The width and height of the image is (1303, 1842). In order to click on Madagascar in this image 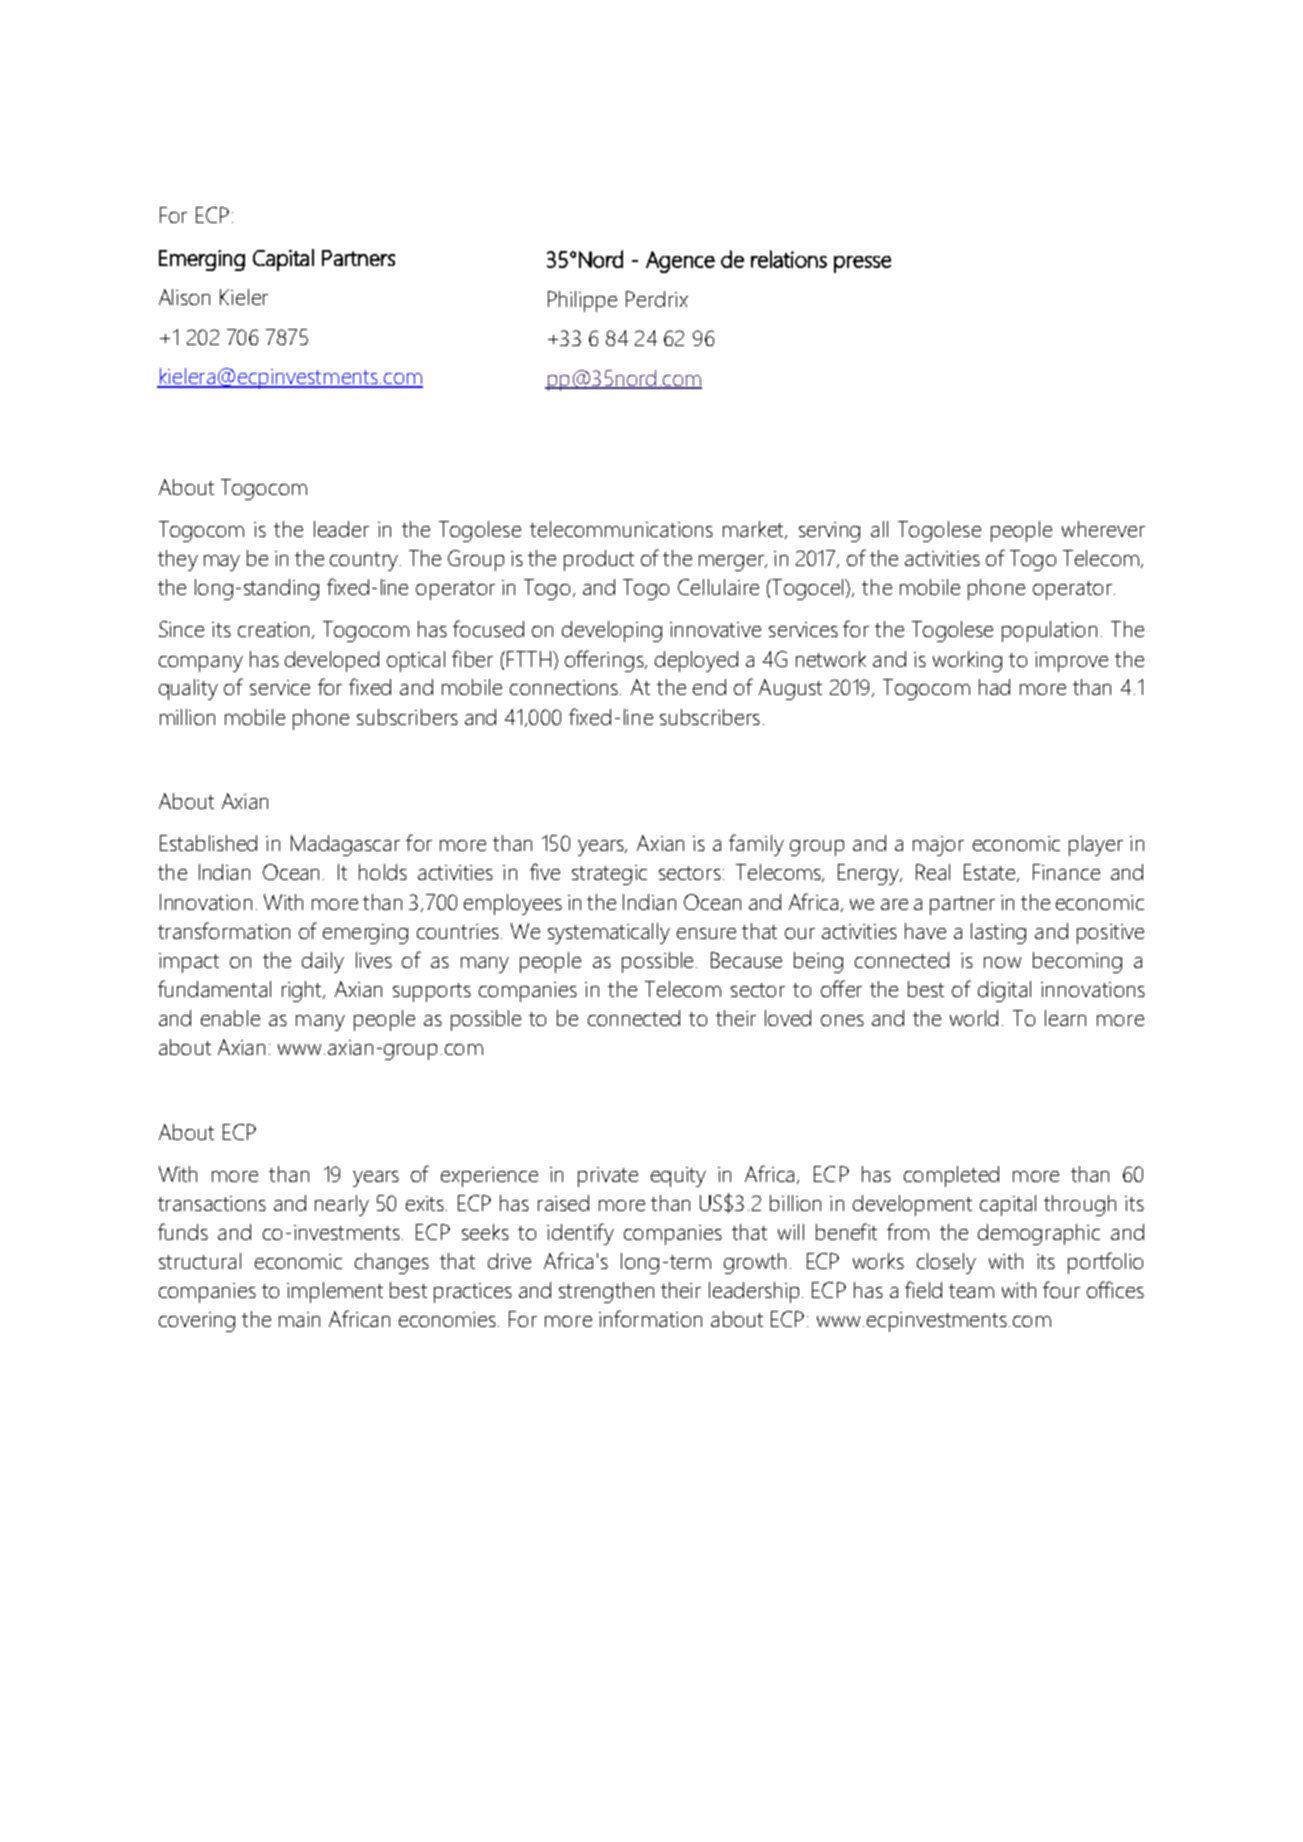, I will do `click(345, 845)`.
